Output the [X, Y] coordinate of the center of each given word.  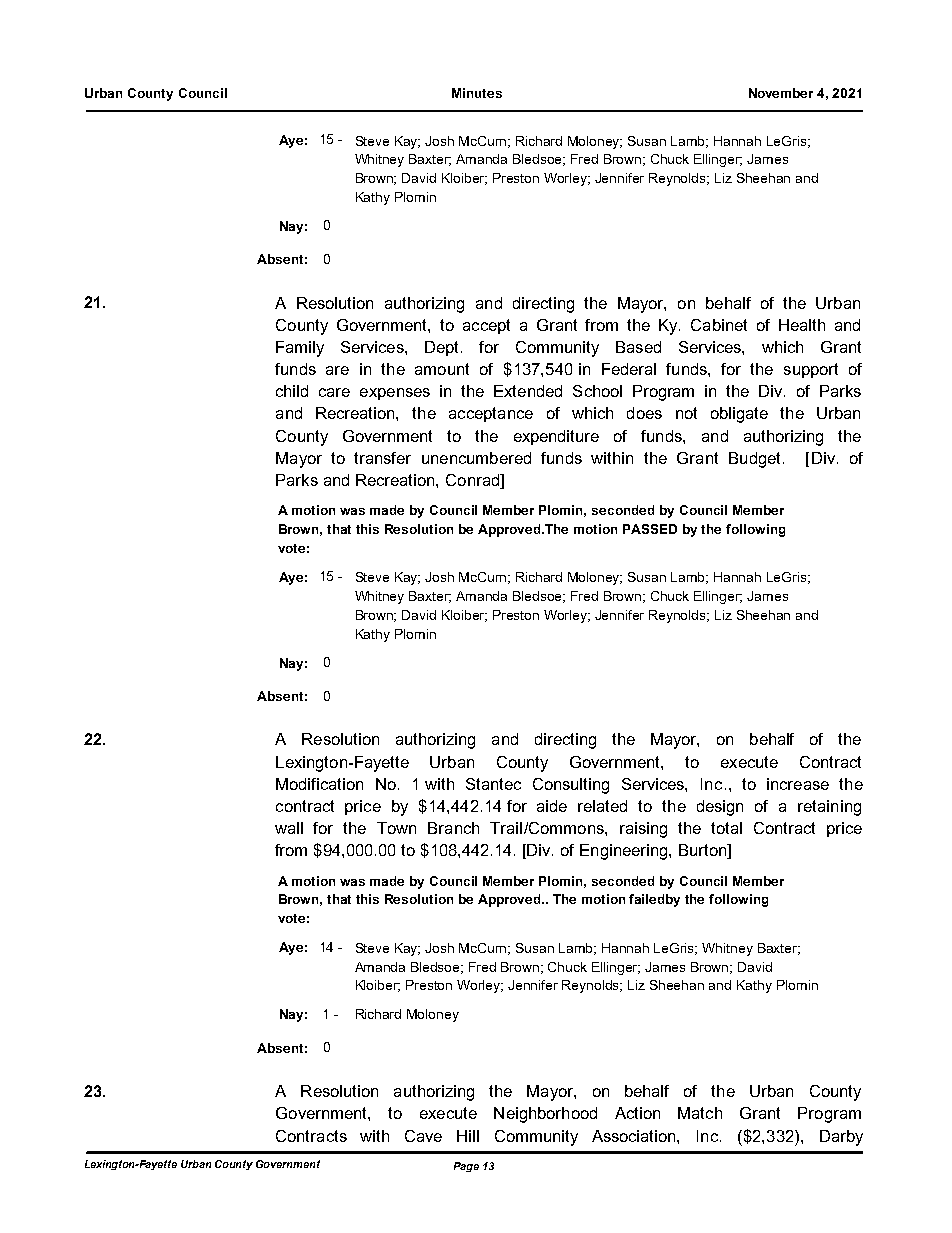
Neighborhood [545, 1115]
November [781, 93]
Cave [423, 1136]
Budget [754, 460]
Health [802, 325]
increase [798, 784]
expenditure [556, 437]
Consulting [571, 786]
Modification [319, 784]
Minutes [477, 93]
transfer [382, 458]
